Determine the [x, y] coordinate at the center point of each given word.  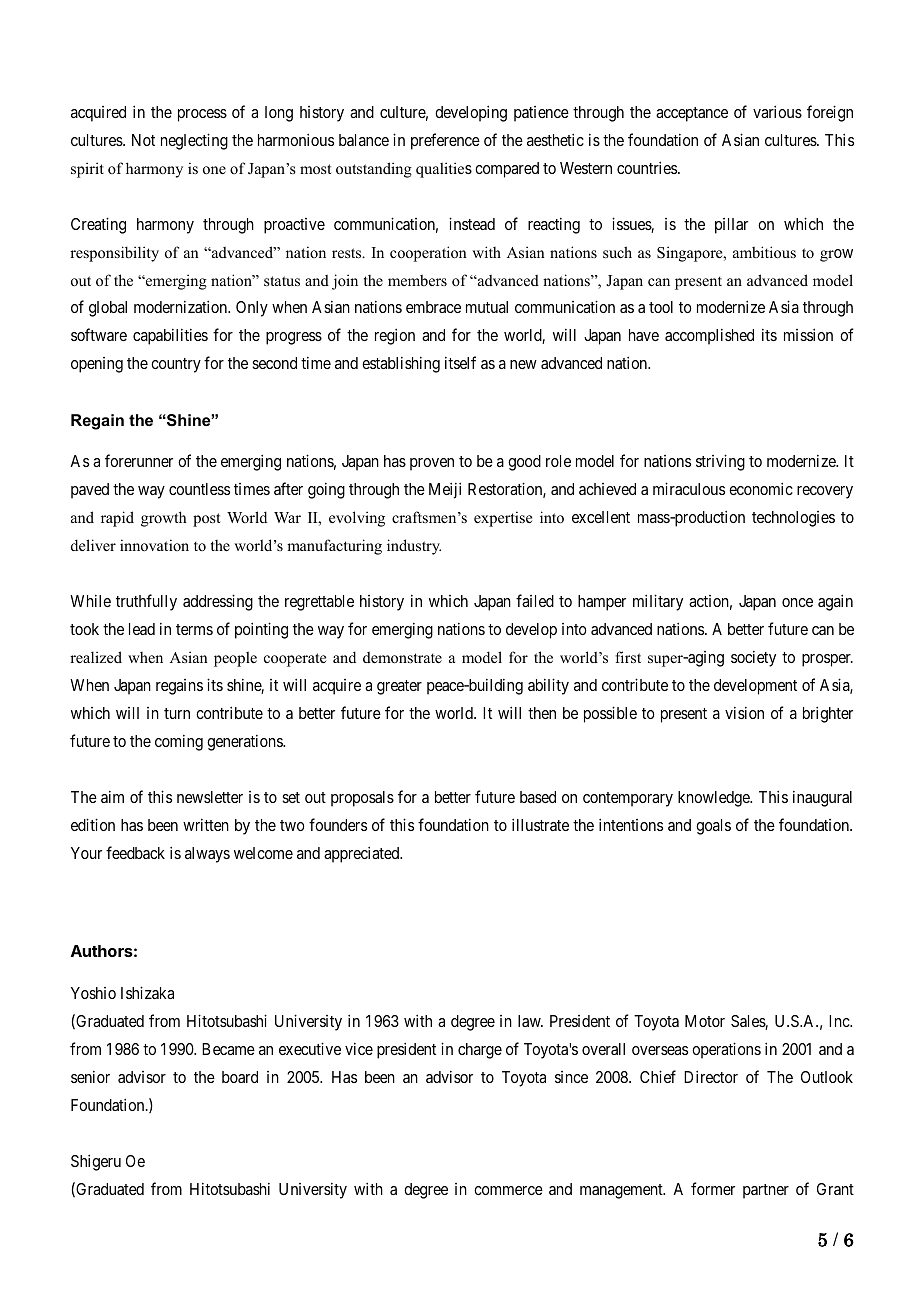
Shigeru [96, 1162]
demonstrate [402, 657]
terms [194, 629]
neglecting [194, 141]
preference [445, 141]
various [777, 111]
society [753, 658]
